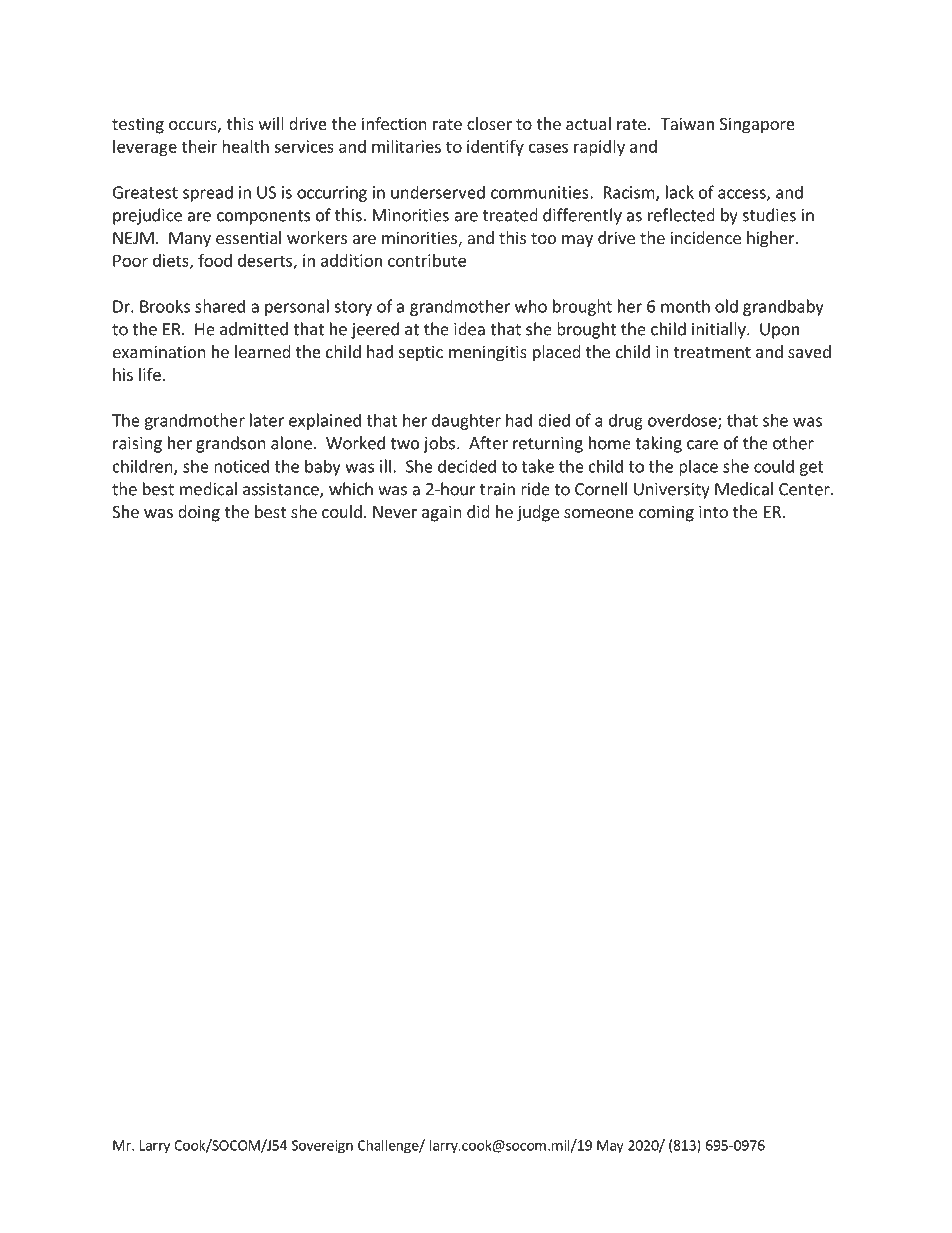 This page has width=952, height=1233. What do you see at coordinates (200, 146) in the page?
I see `their` at bounding box center [200, 146].
